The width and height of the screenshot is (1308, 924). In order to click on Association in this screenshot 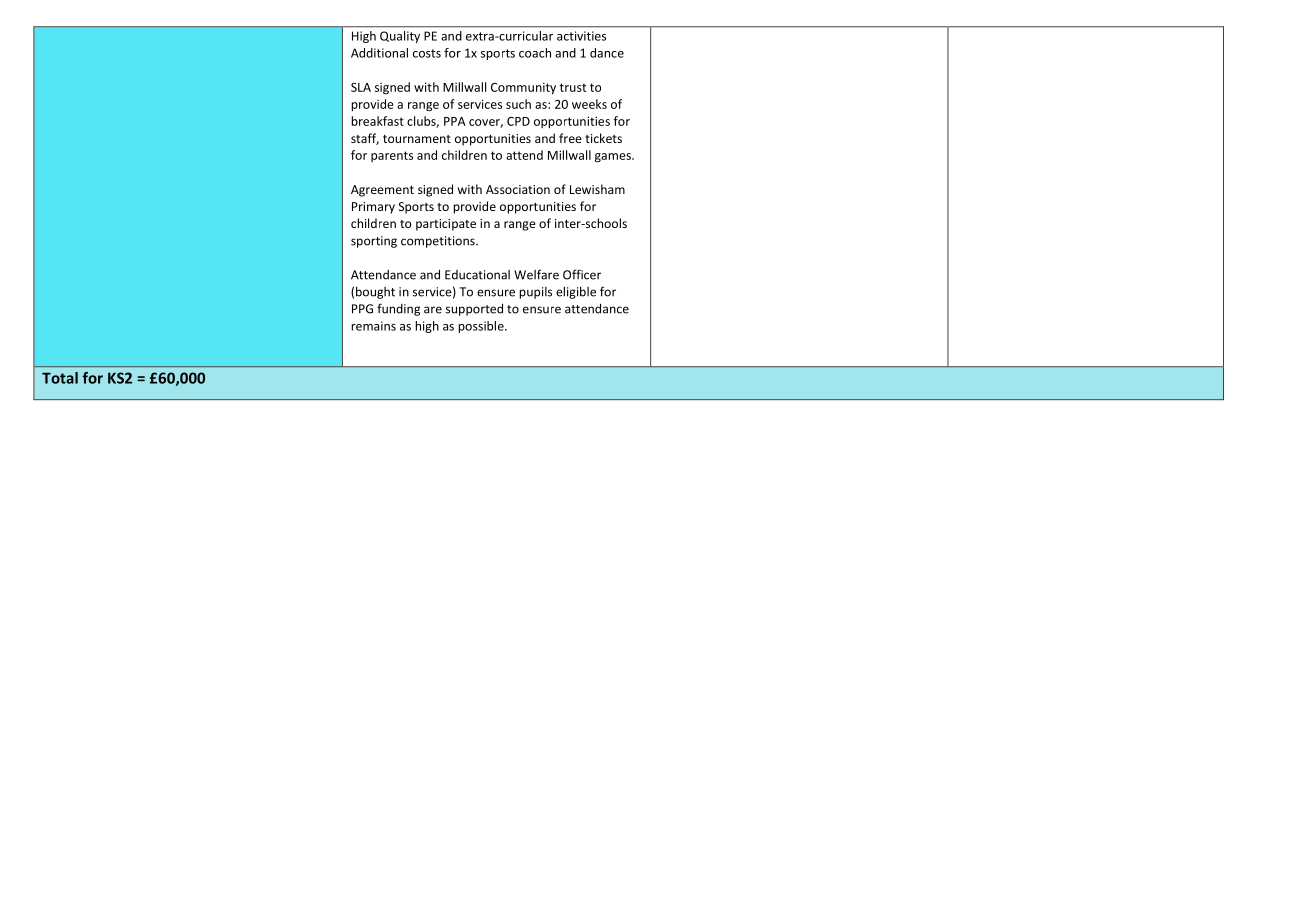, I will do `click(518, 189)`.
